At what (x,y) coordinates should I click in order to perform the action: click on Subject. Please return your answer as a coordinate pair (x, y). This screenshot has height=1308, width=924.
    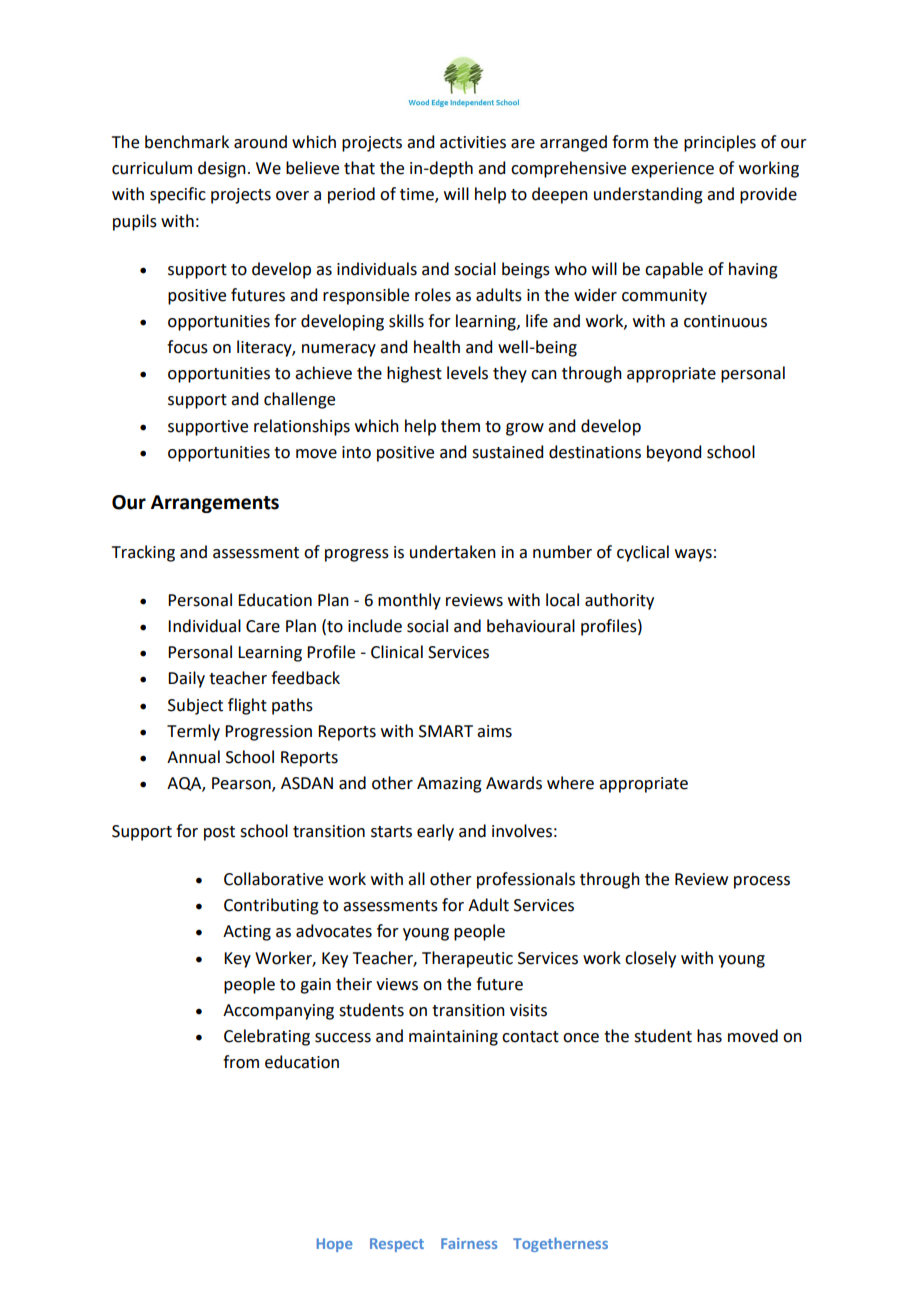
    Looking at the image, I should click on (195, 706).
